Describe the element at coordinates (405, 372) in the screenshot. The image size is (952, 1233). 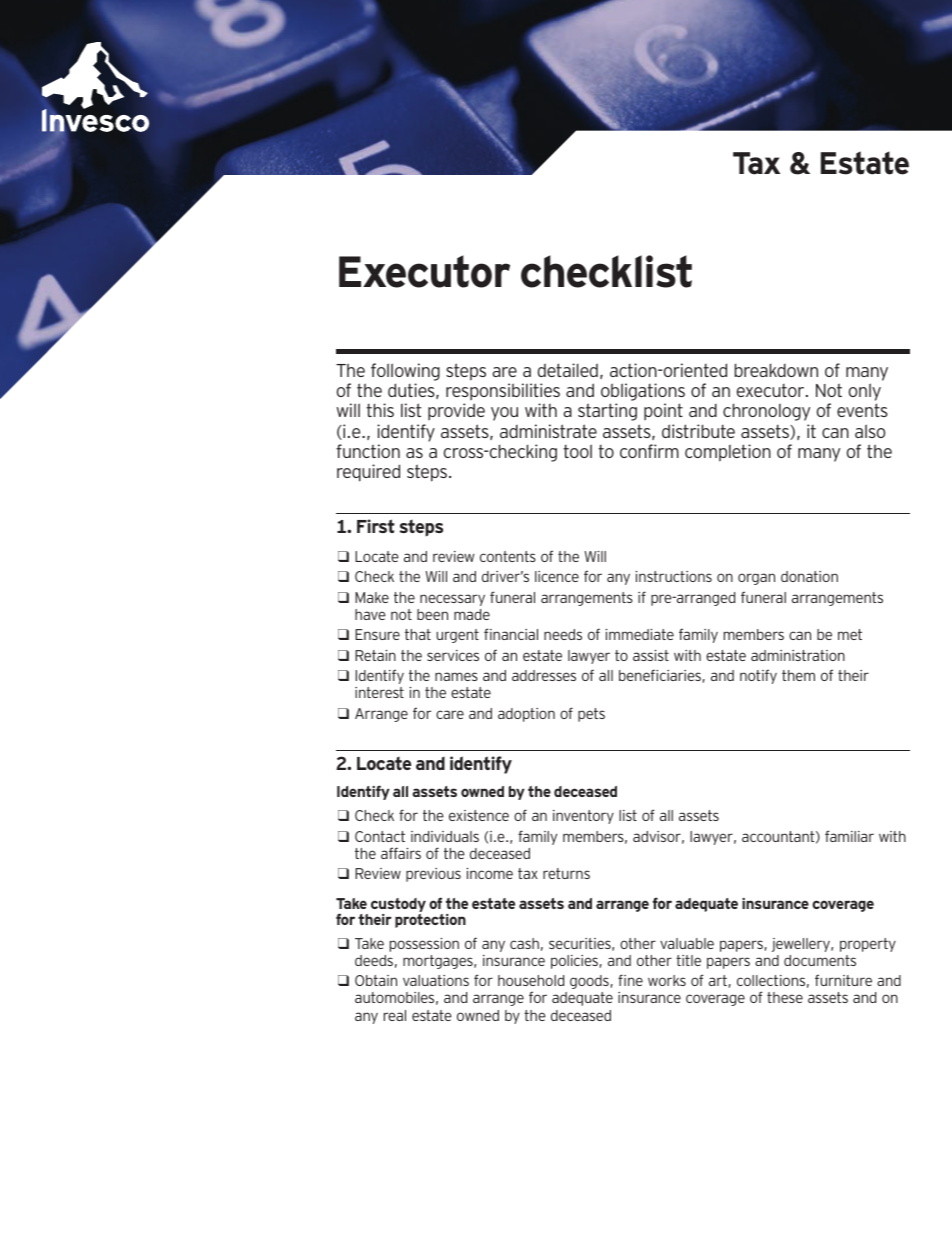
I see `following` at that location.
